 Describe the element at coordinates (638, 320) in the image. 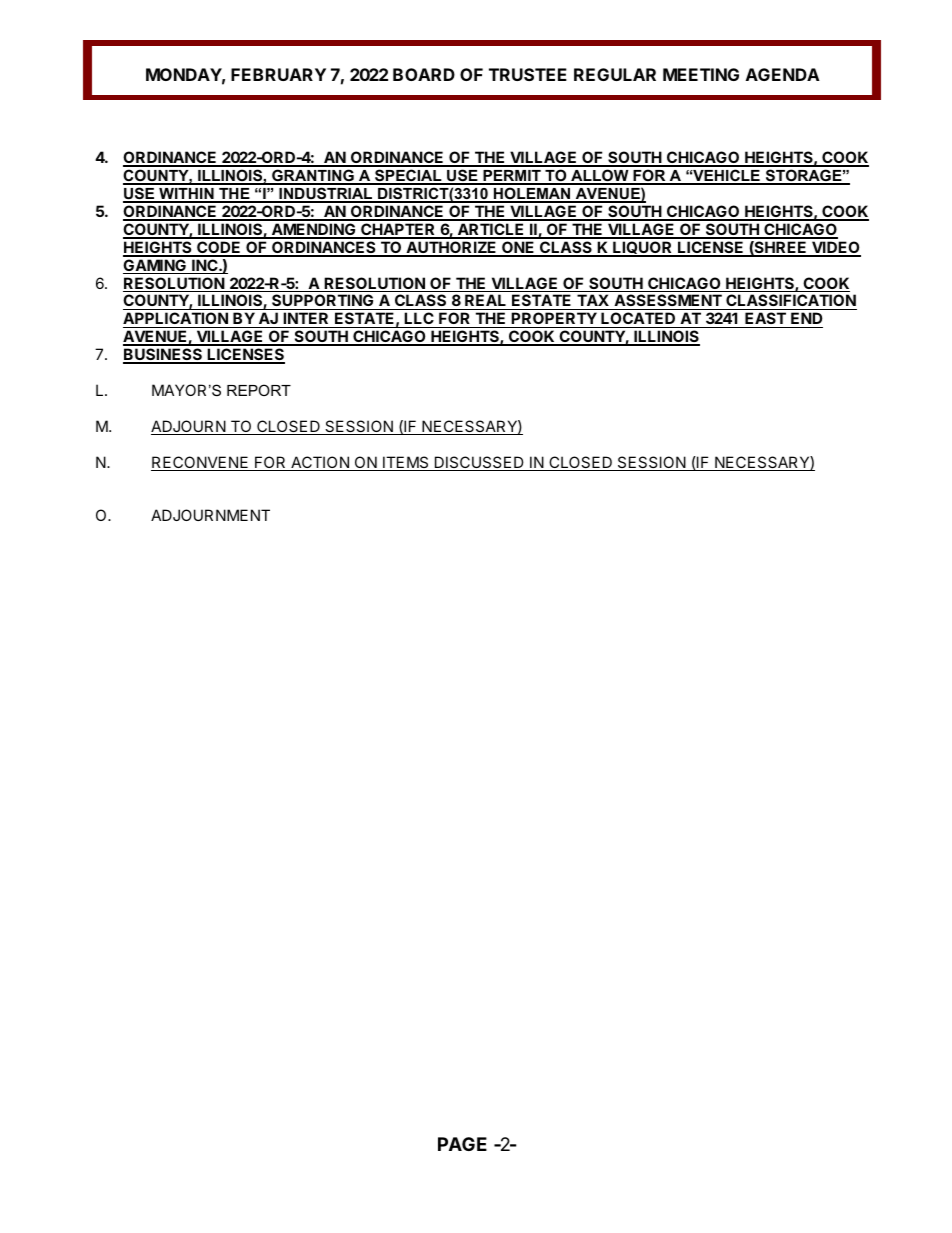

I see `LOCATED` at that location.
